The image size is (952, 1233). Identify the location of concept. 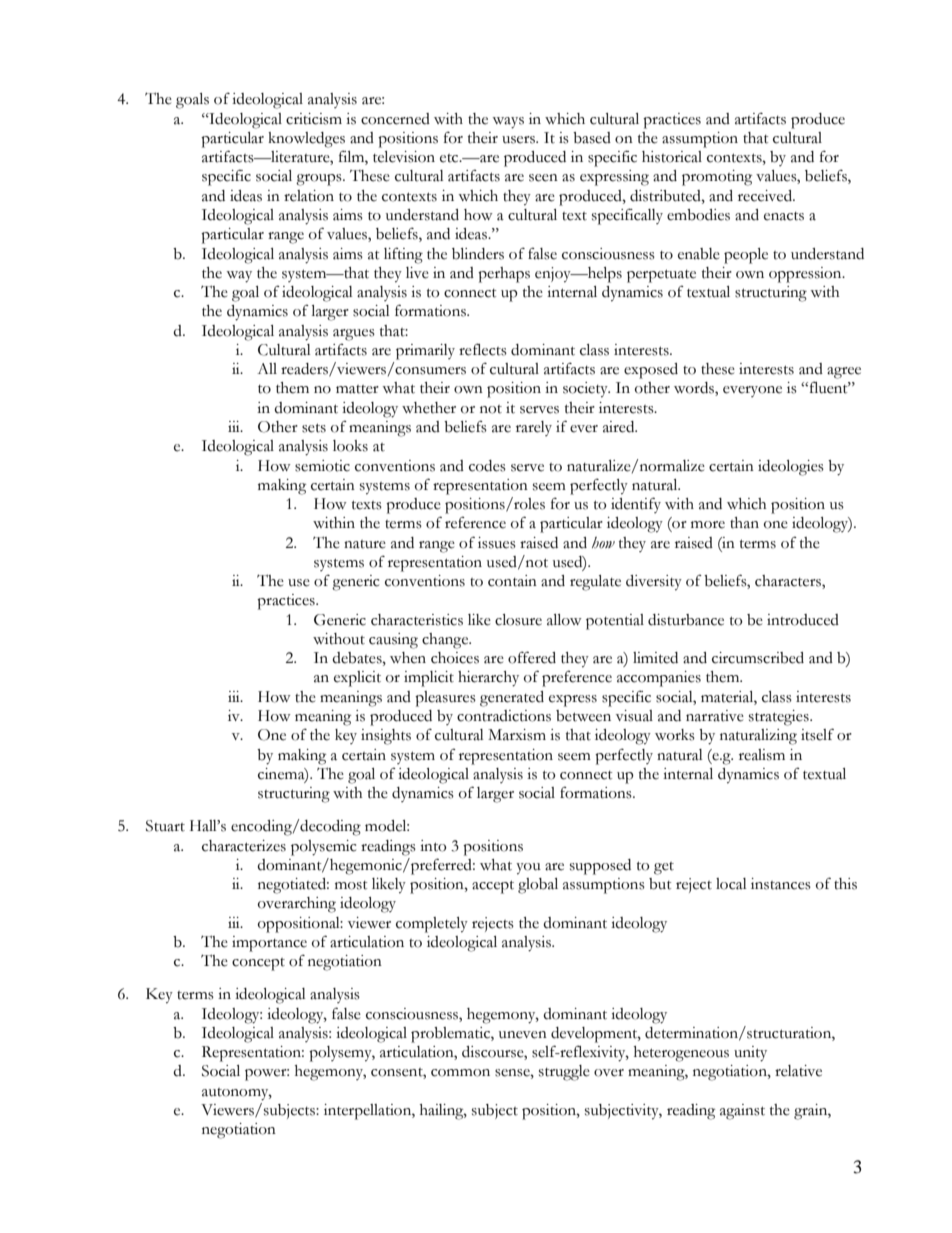
(258, 964).
